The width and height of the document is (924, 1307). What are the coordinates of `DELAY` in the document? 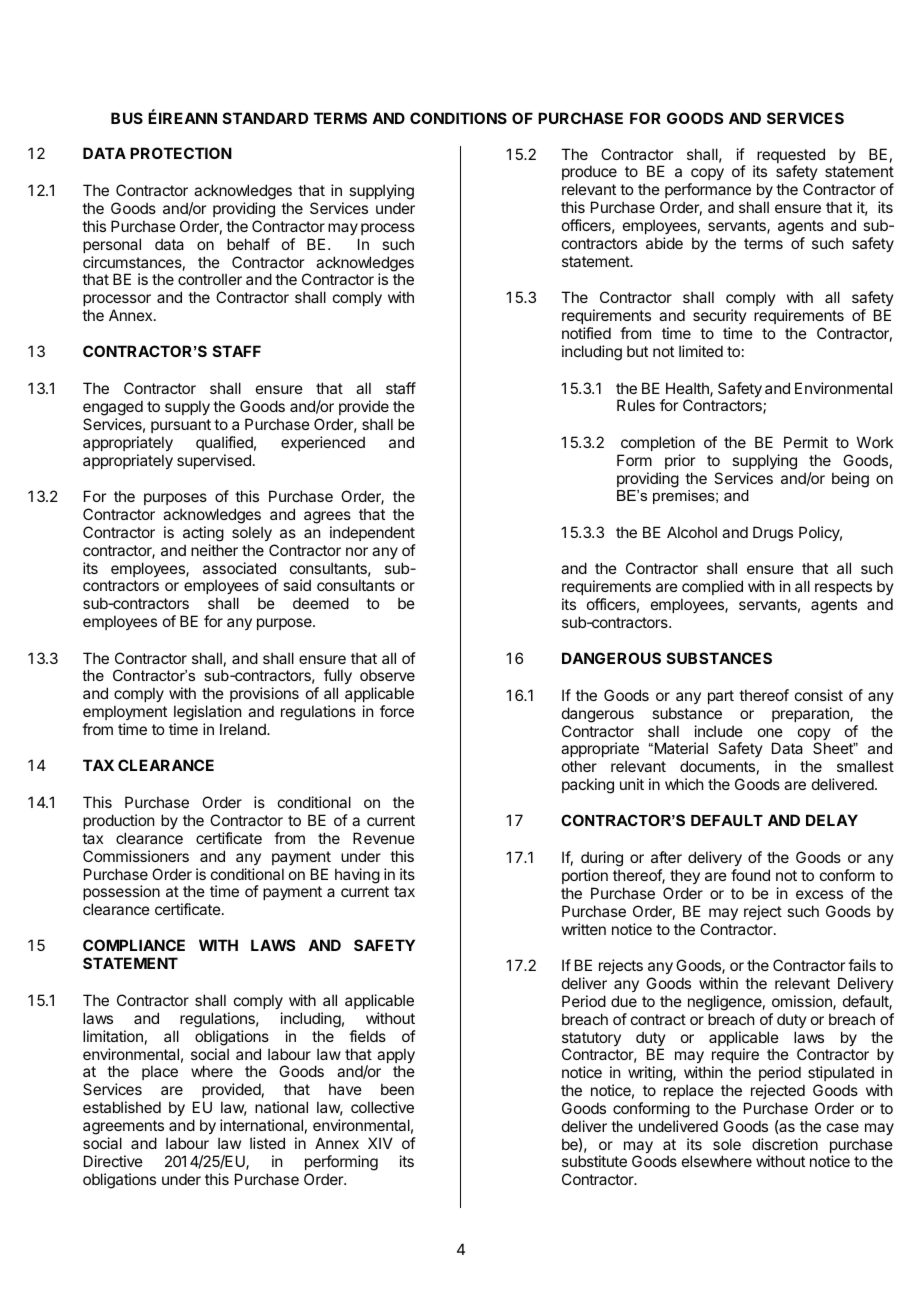 It's located at (832, 820).
